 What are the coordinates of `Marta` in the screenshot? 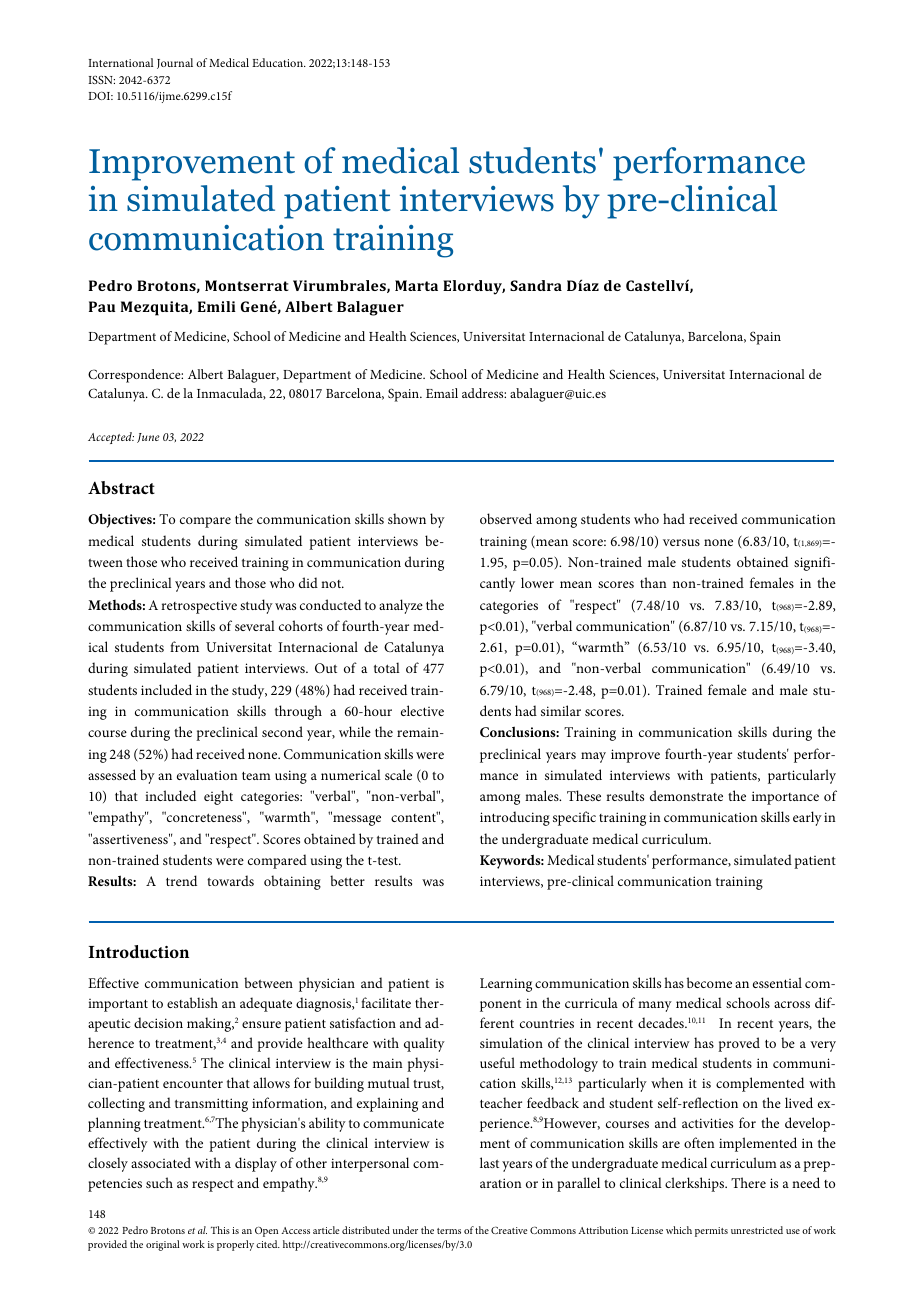 It's located at (416, 285).
